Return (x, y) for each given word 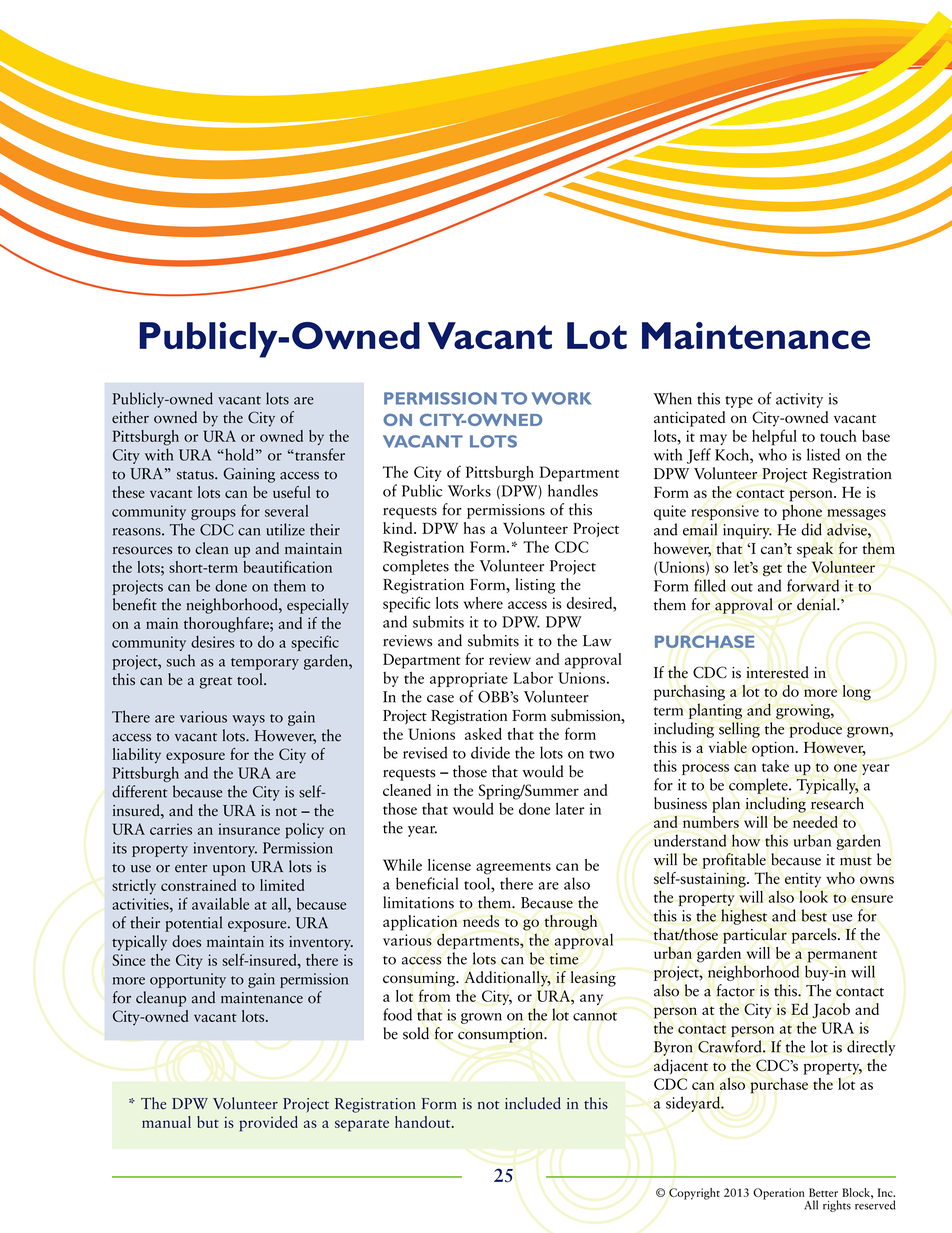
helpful (774, 437)
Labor (533, 677)
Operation (779, 1194)
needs (481, 921)
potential (193, 924)
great (216, 683)
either (130, 417)
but (208, 1122)
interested (777, 672)
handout (424, 1122)
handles (573, 490)
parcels (815, 936)
